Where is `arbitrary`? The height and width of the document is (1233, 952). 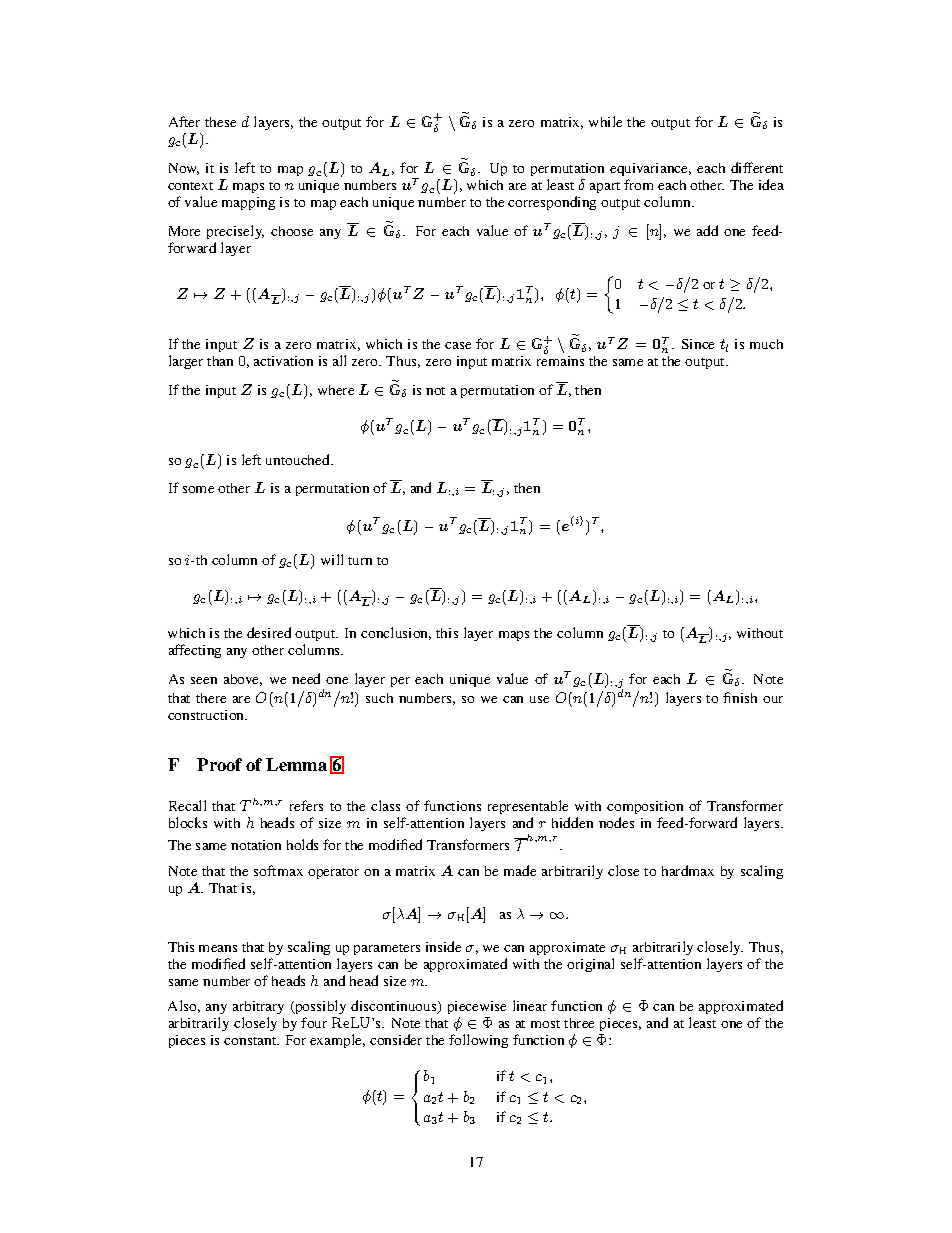 arbitrary is located at coordinates (258, 1007).
